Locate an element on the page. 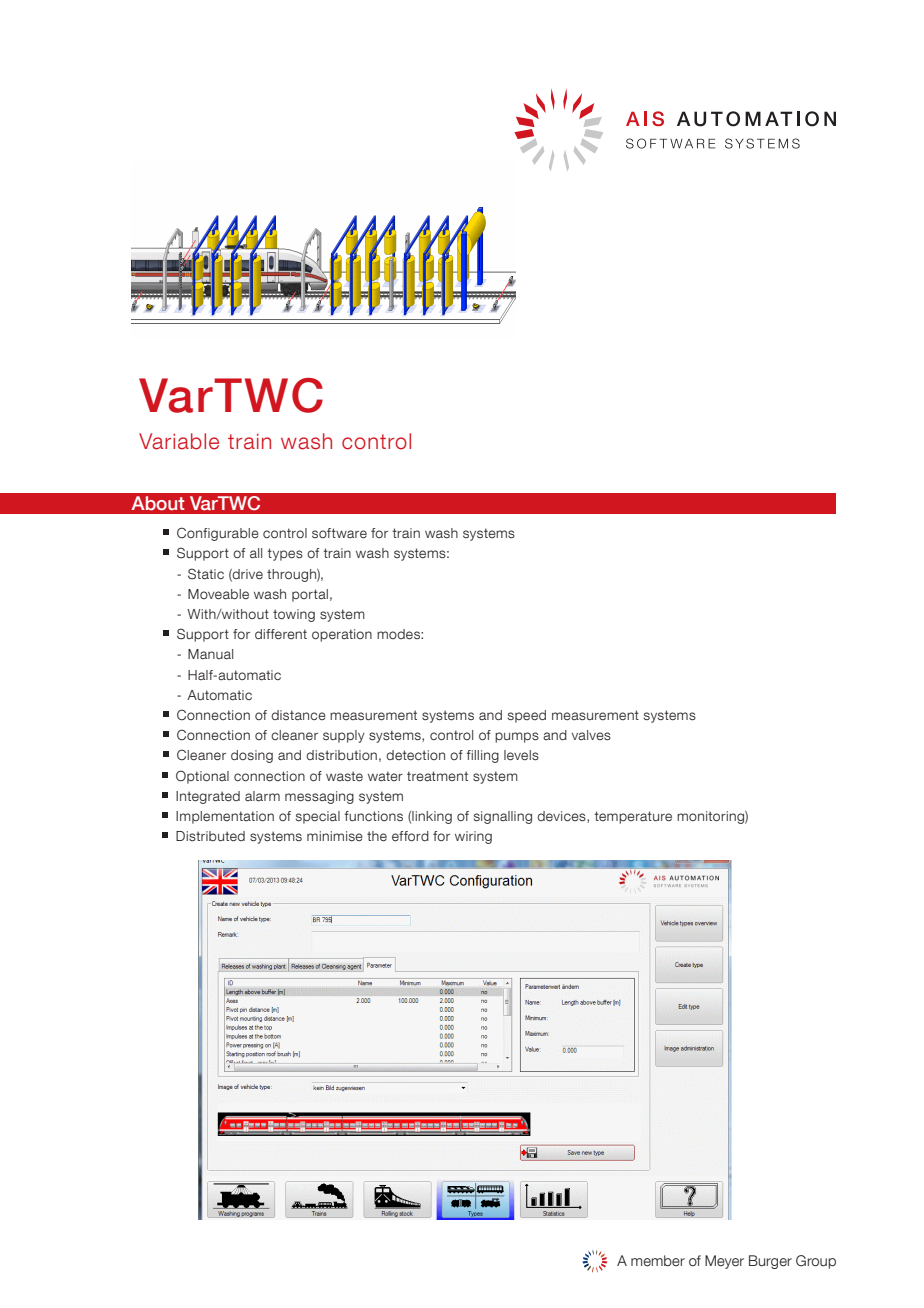 This document has height=1308, width=924. temperature is located at coordinates (633, 817).
